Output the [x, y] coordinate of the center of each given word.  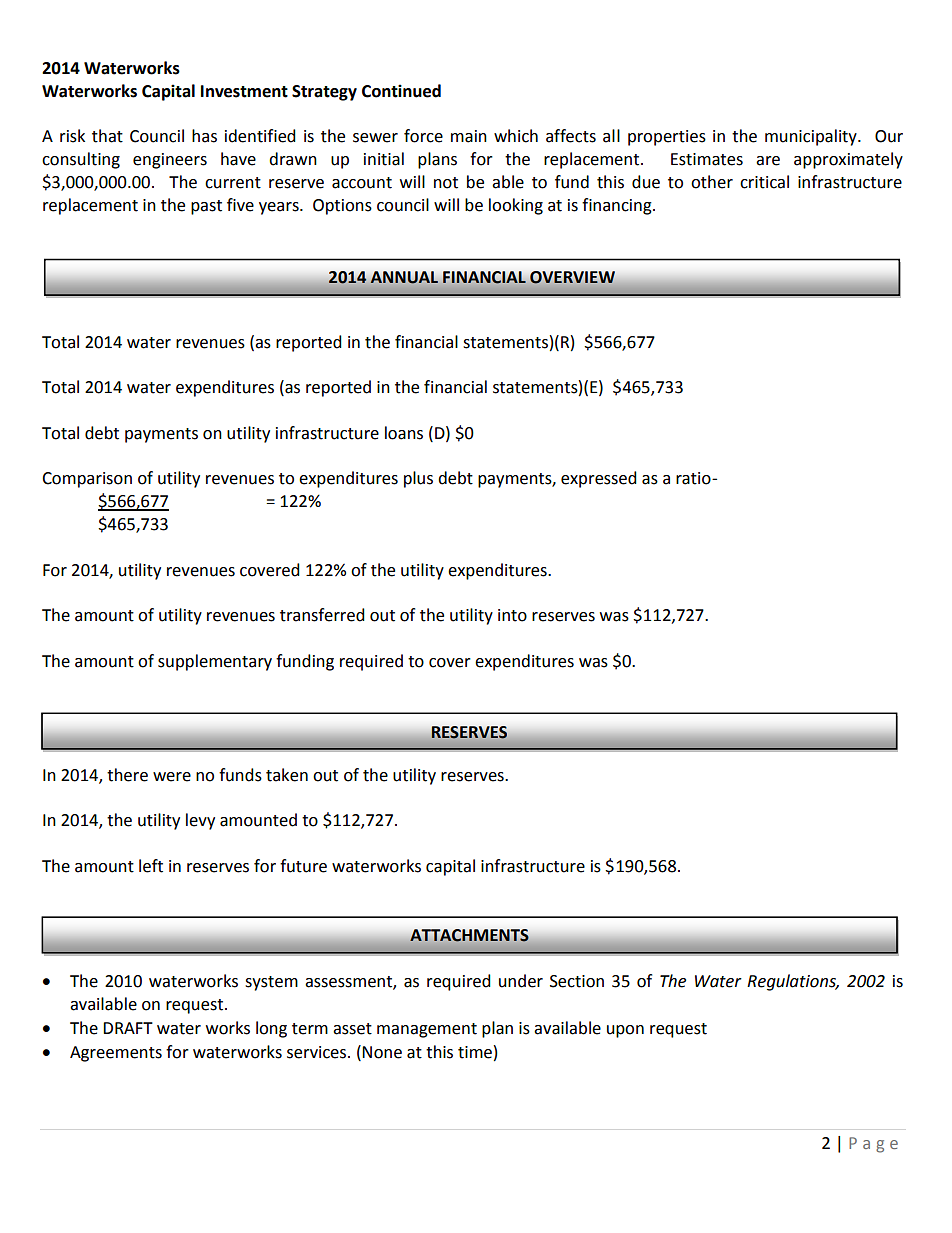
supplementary [215, 662]
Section [577, 981]
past [206, 207]
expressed [599, 479]
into [512, 615]
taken [287, 775]
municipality [812, 137]
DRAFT [128, 1028]
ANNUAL [404, 277]
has [204, 136]
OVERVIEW [572, 277]
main [469, 136]
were [172, 777]
